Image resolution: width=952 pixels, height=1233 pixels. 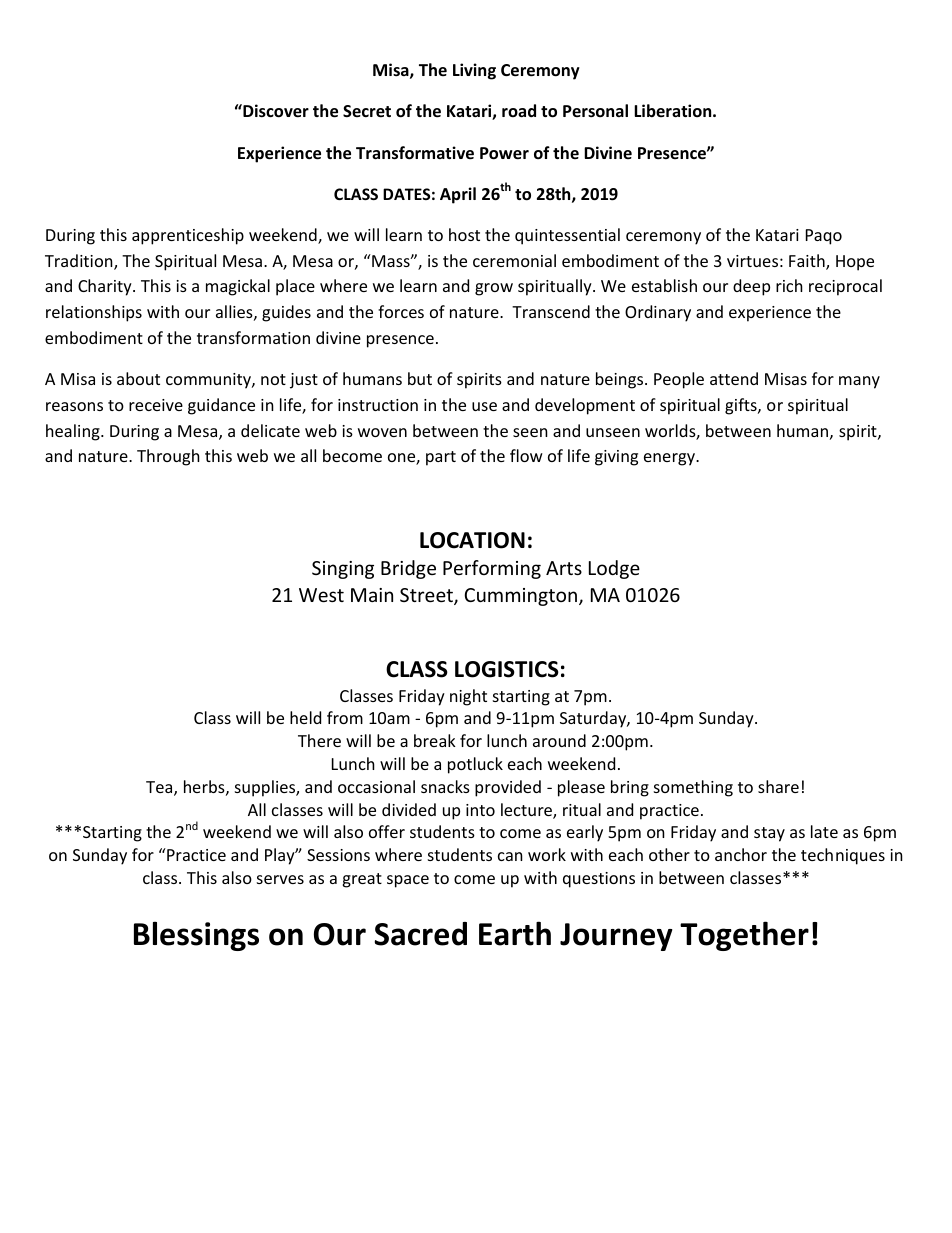 What do you see at coordinates (614, 569) in the image?
I see `Lodge` at bounding box center [614, 569].
